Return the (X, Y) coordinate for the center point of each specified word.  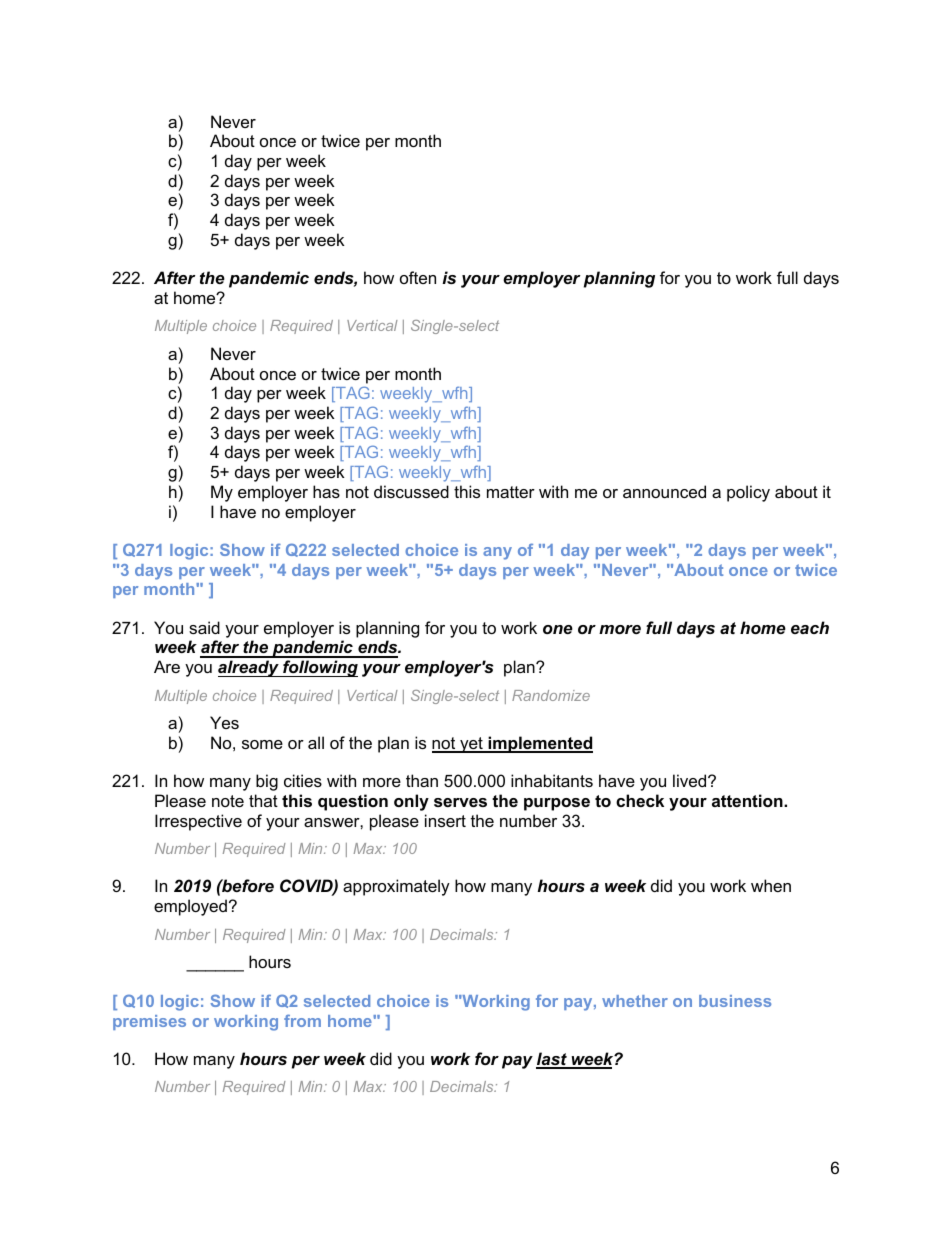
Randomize (551, 695)
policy (748, 493)
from (302, 1020)
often (418, 277)
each (810, 627)
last (552, 1060)
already (249, 668)
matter (511, 492)
